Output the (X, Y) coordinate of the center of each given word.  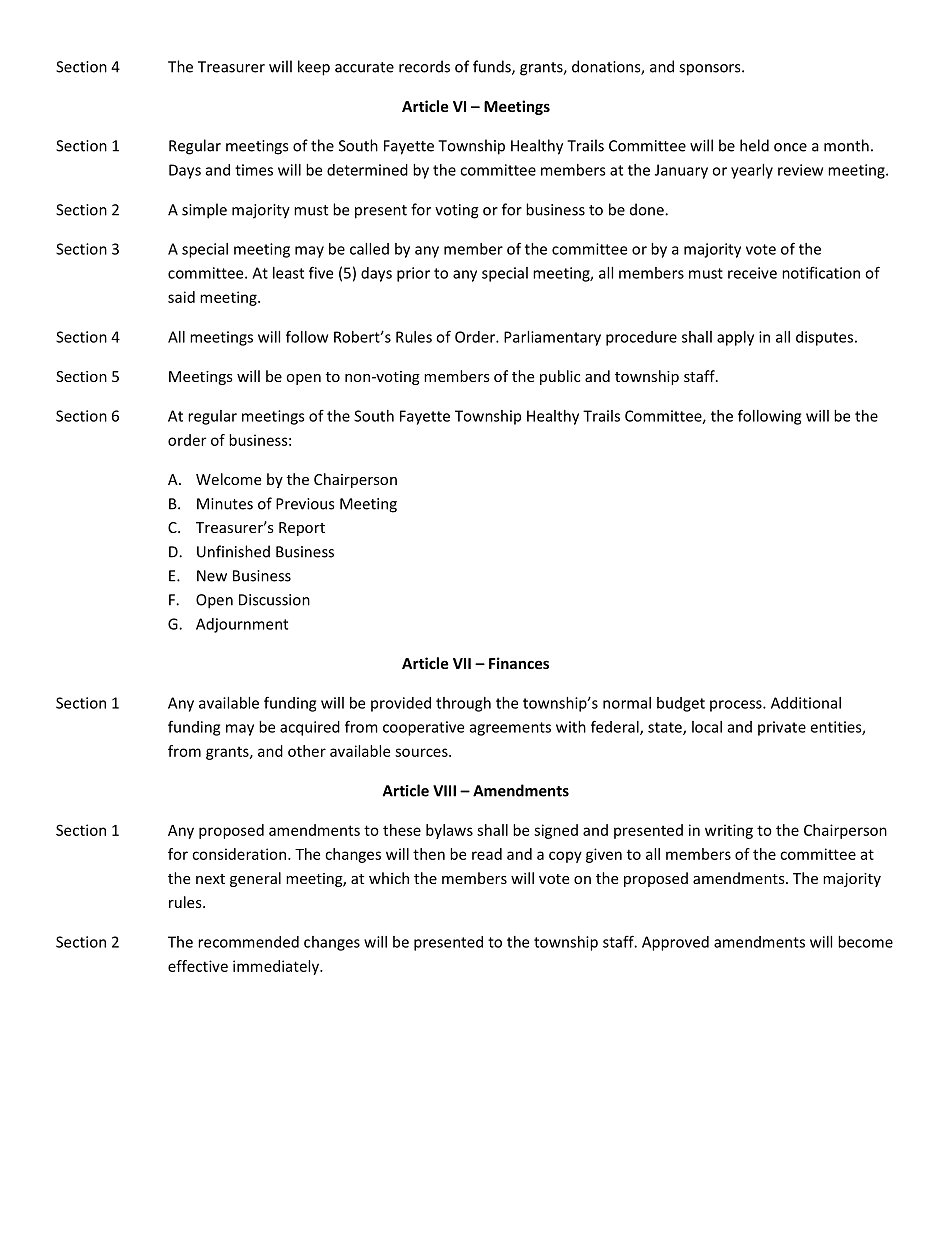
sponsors (711, 70)
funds (493, 67)
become (865, 942)
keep (314, 68)
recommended (248, 942)
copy (565, 857)
